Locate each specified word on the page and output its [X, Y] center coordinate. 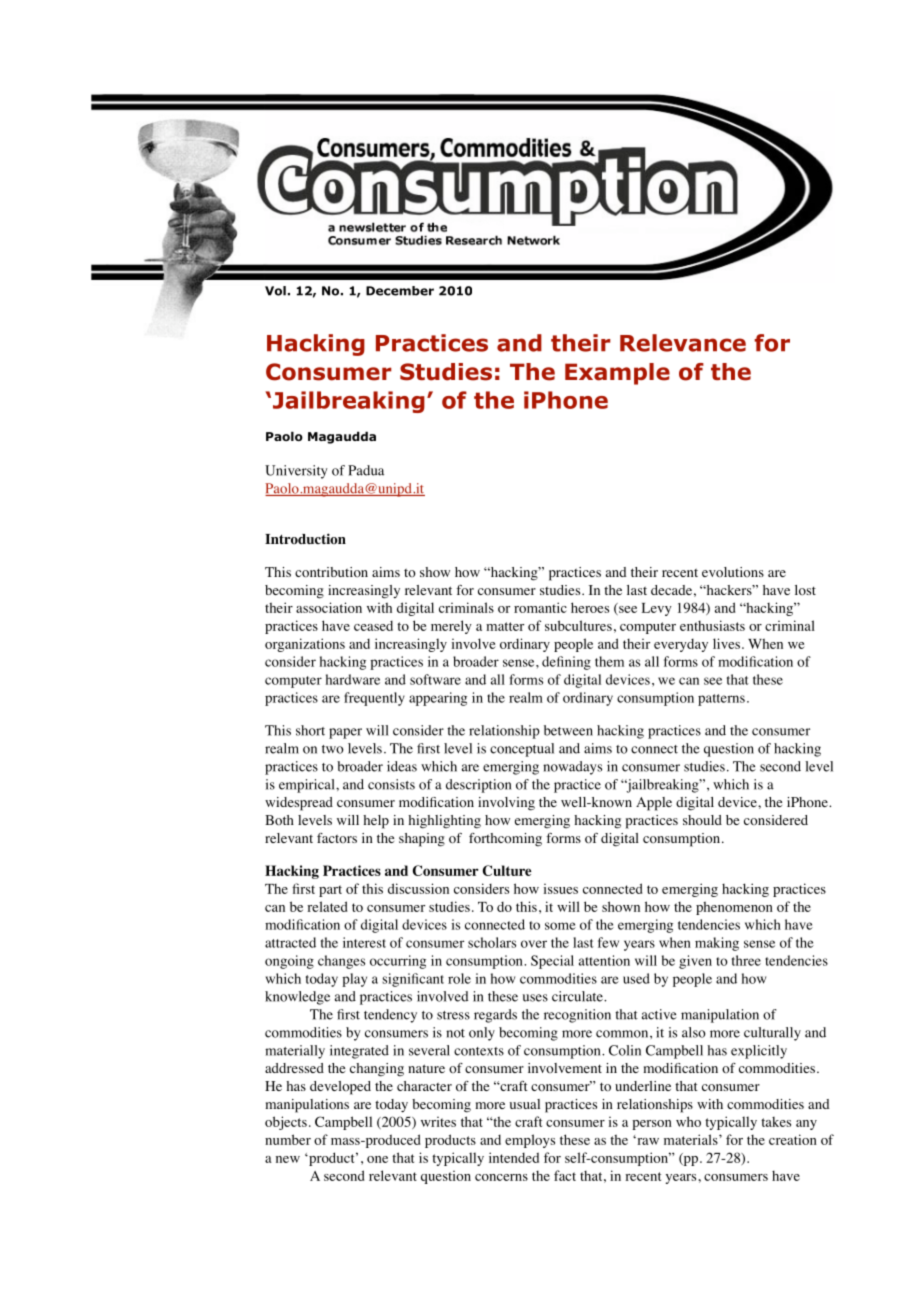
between [568, 730]
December [400, 291]
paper [345, 733]
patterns [721, 700]
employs [530, 1141]
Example [617, 374]
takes [776, 1122]
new [288, 1159]
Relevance [683, 343]
